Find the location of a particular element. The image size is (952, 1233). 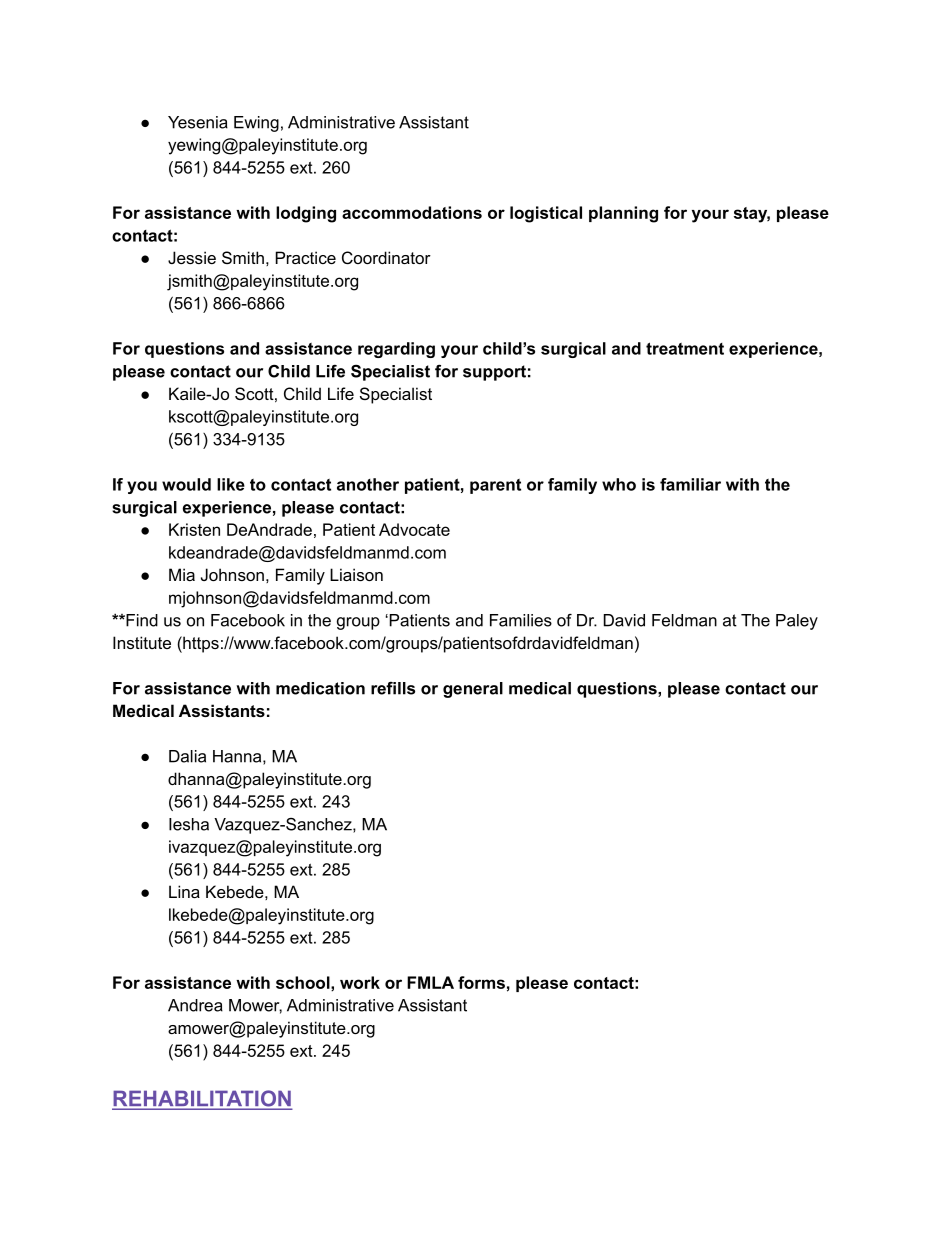

would is located at coordinates (186, 484).
